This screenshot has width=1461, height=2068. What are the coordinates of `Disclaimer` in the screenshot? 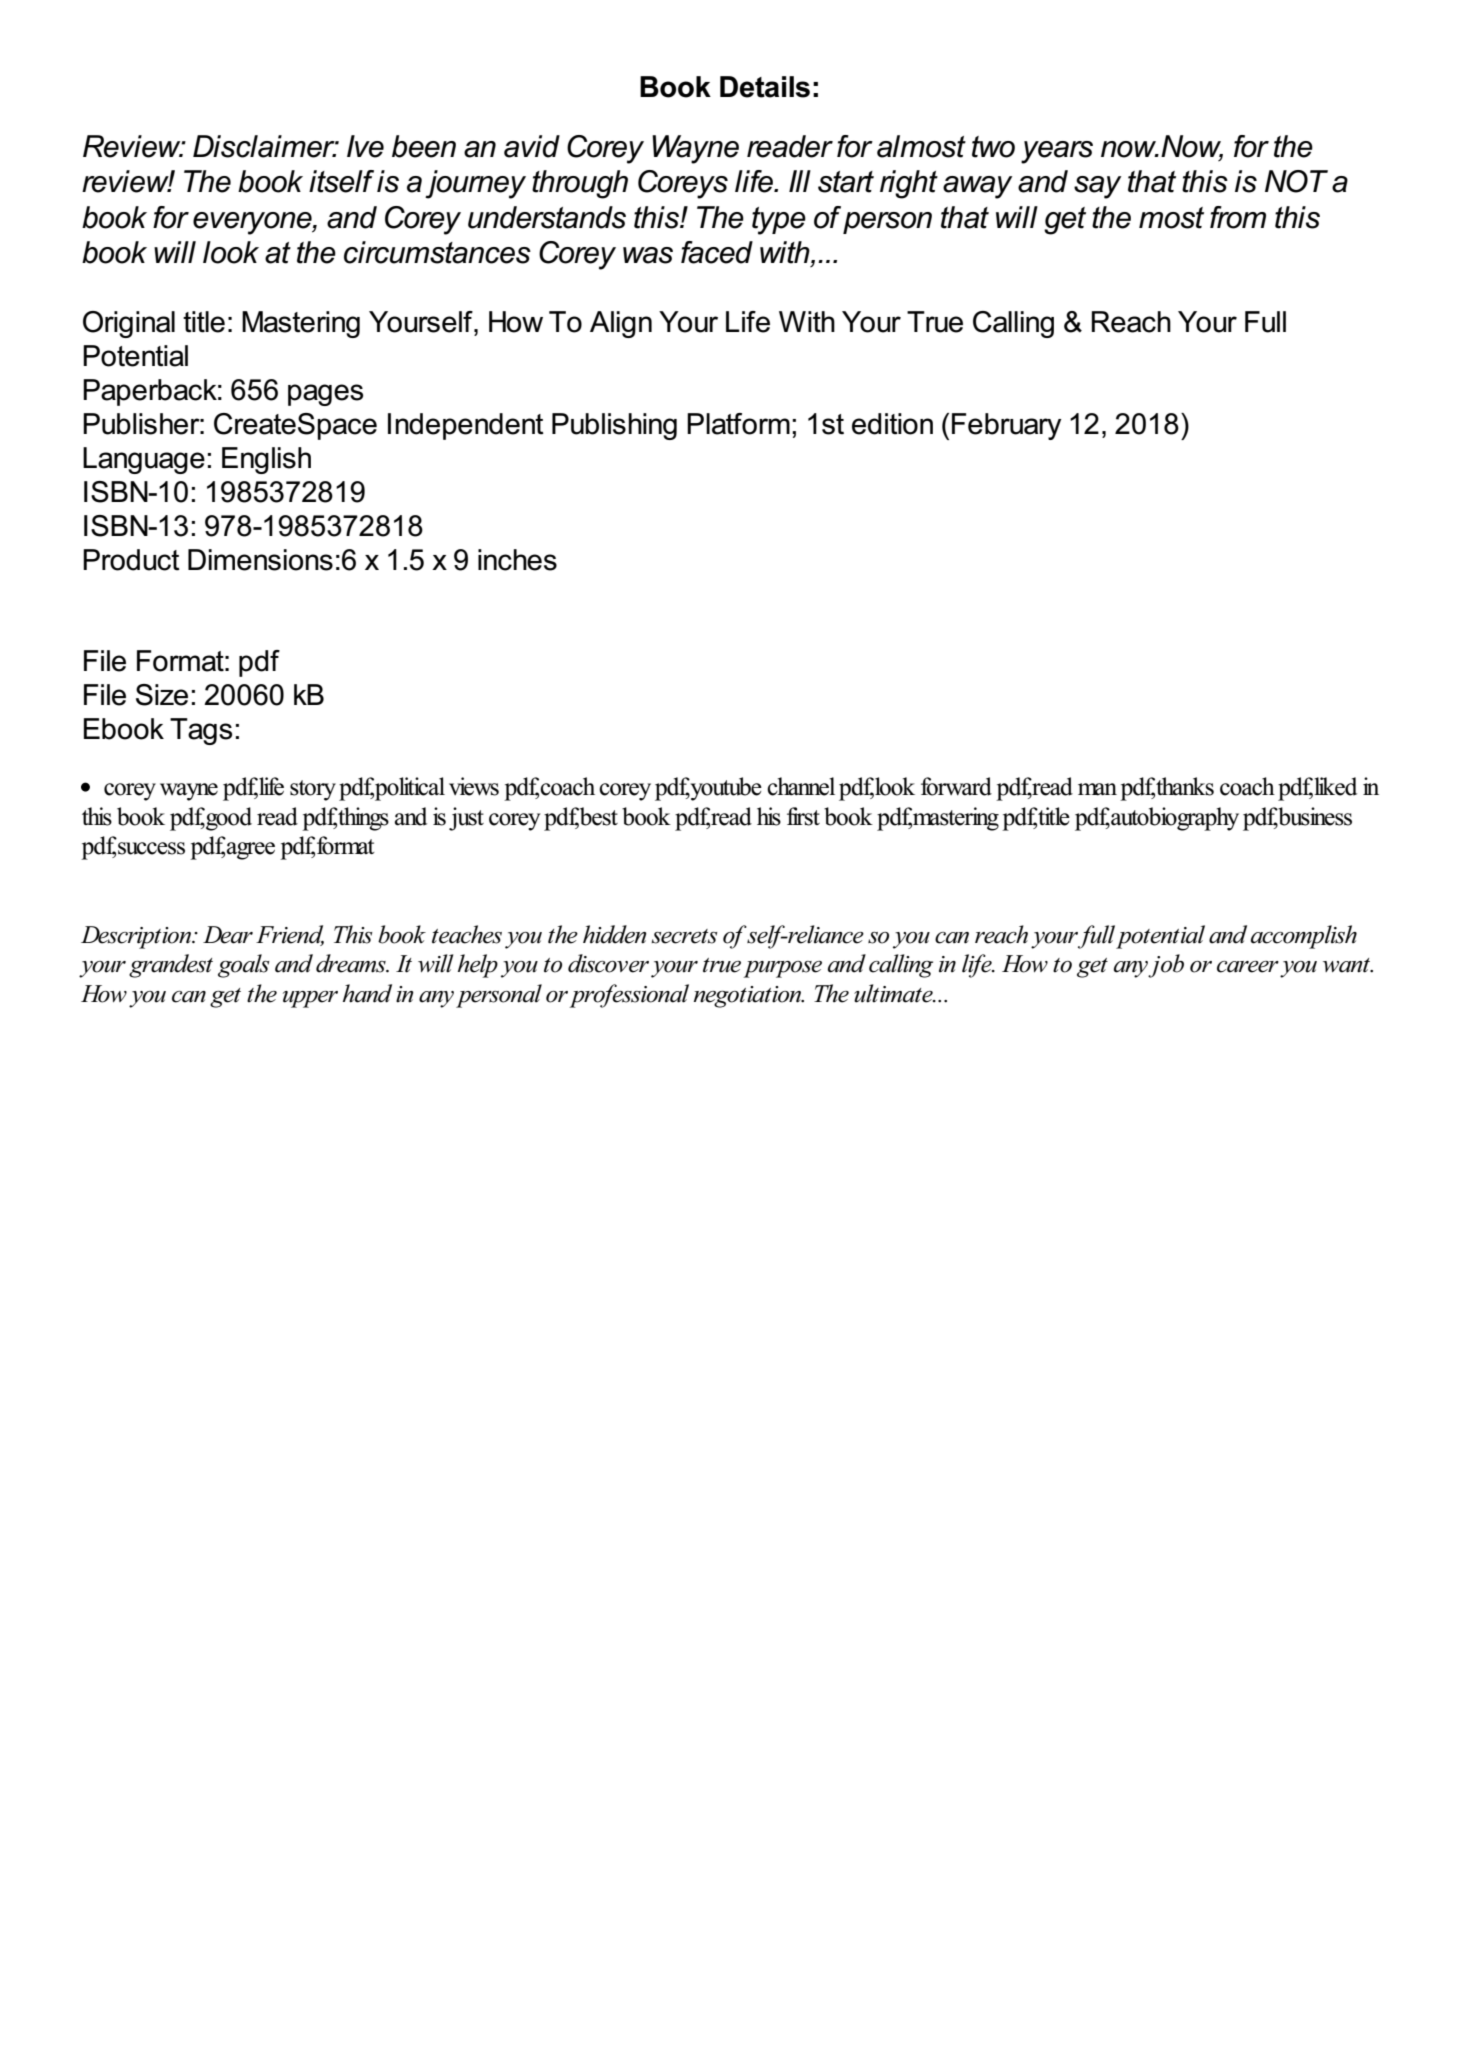 It's located at (265, 146).
